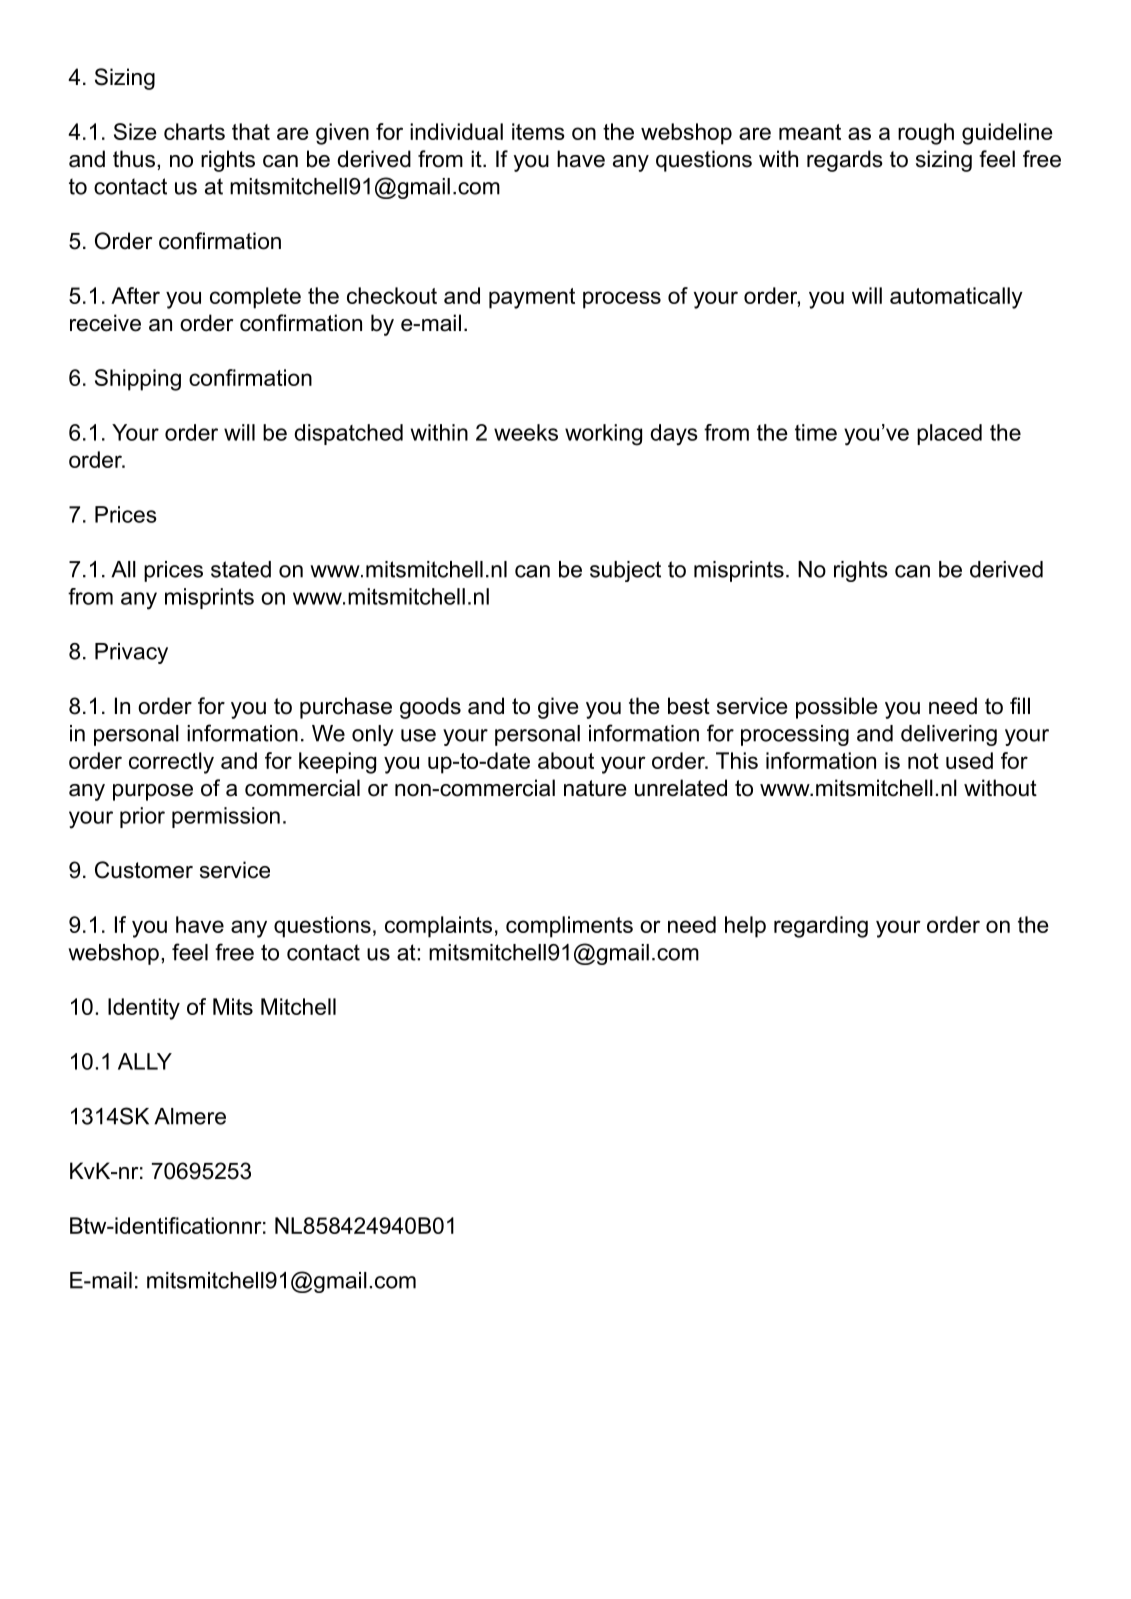 This screenshot has height=1599, width=1131. Describe the element at coordinates (625, 571) in the screenshot. I see `subject` at that location.
